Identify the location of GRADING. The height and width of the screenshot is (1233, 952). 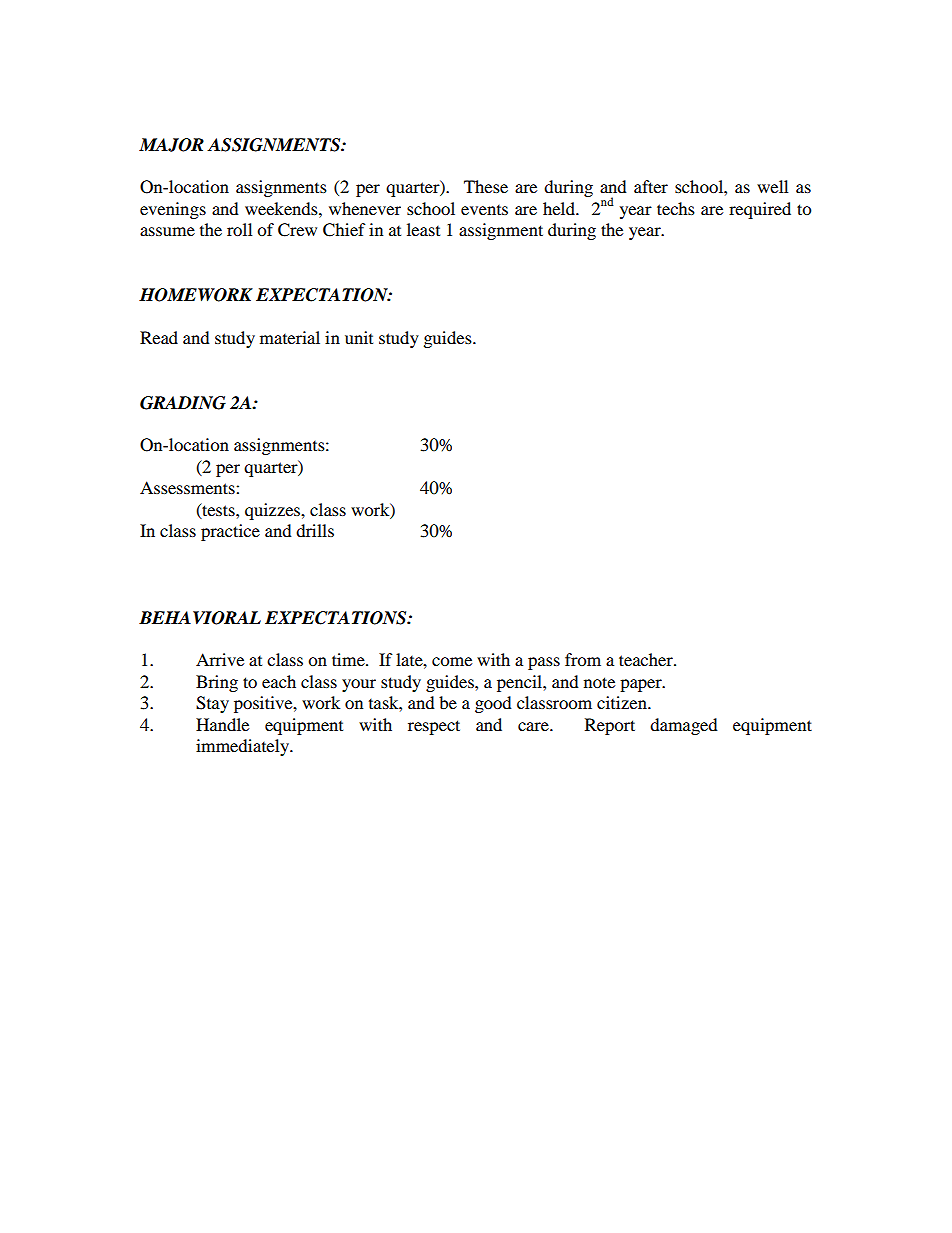
(183, 403).
